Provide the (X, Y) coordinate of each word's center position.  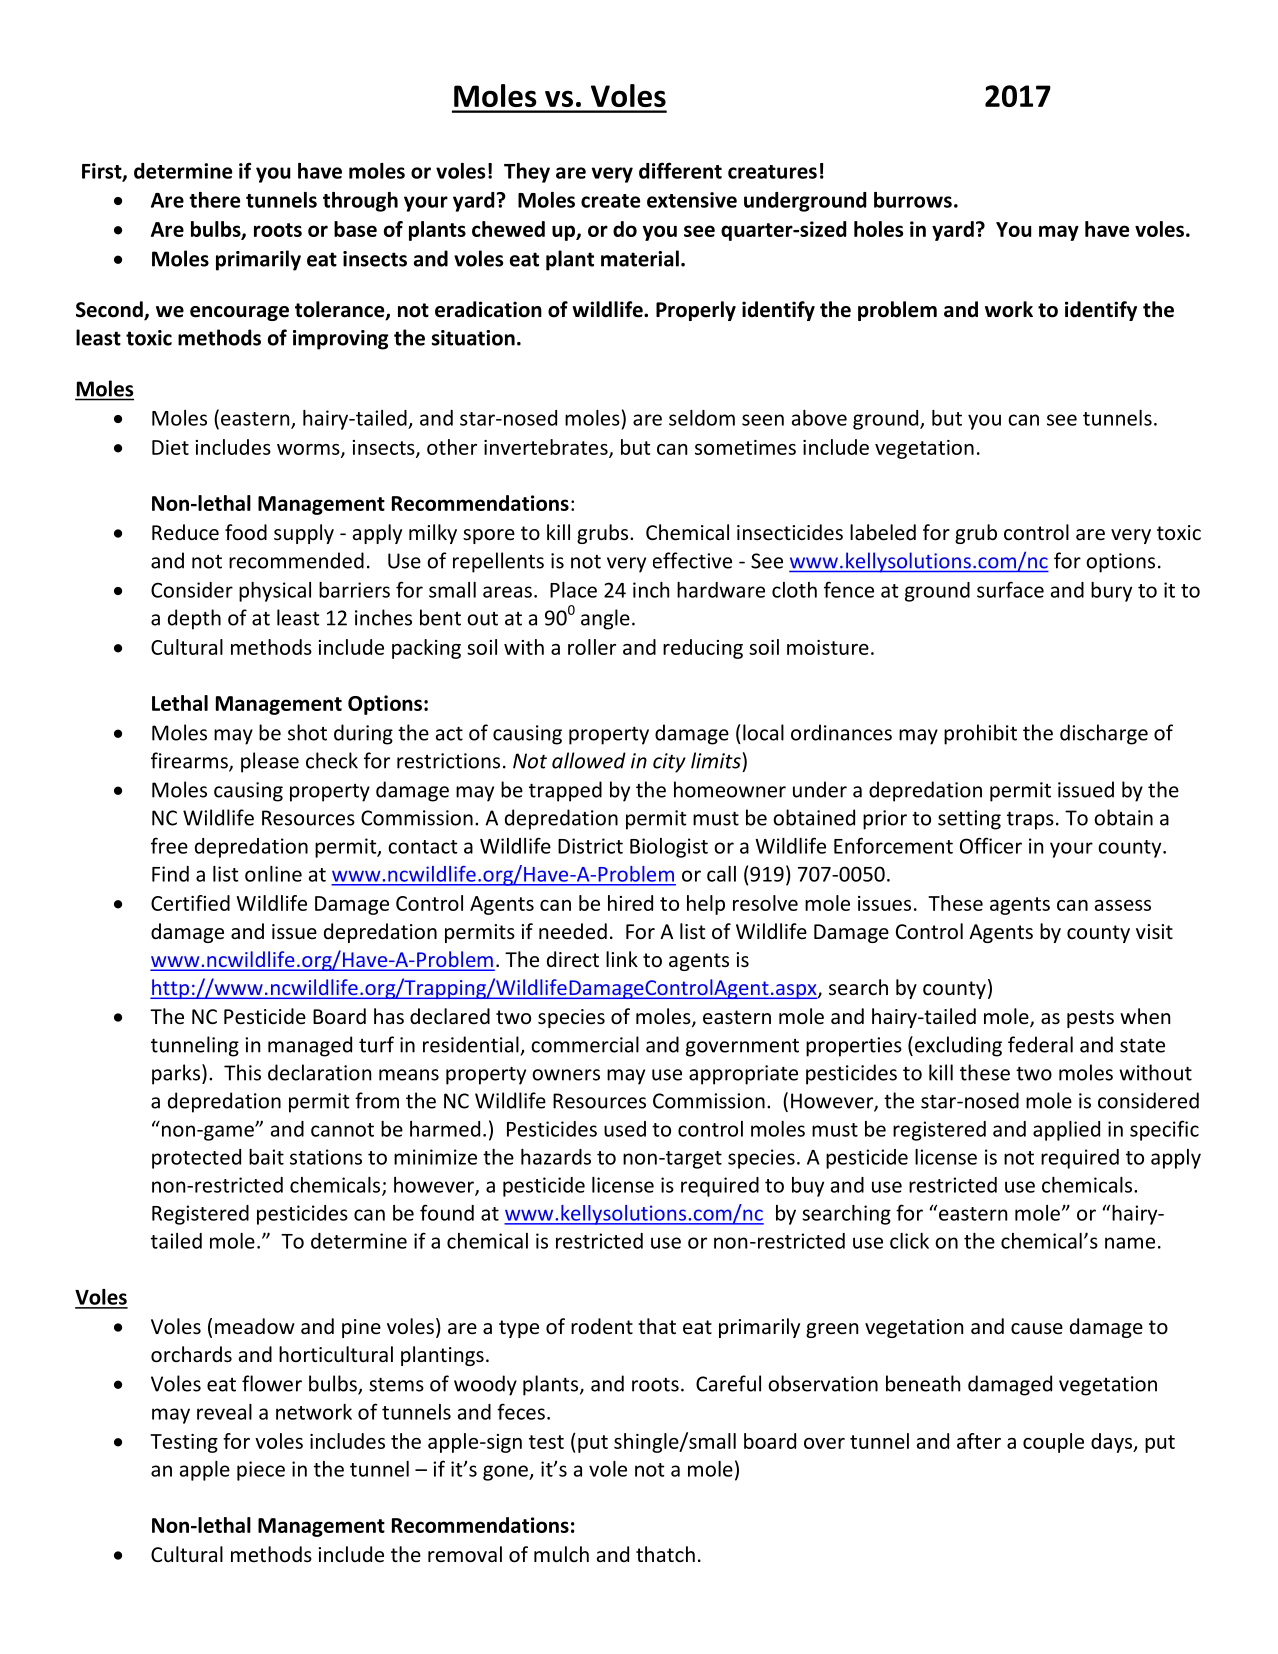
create (610, 201)
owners (566, 1075)
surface (1010, 589)
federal (1040, 1044)
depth (194, 619)
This (242, 1072)
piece (261, 1471)
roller (592, 647)
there (214, 200)
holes (879, 229)
